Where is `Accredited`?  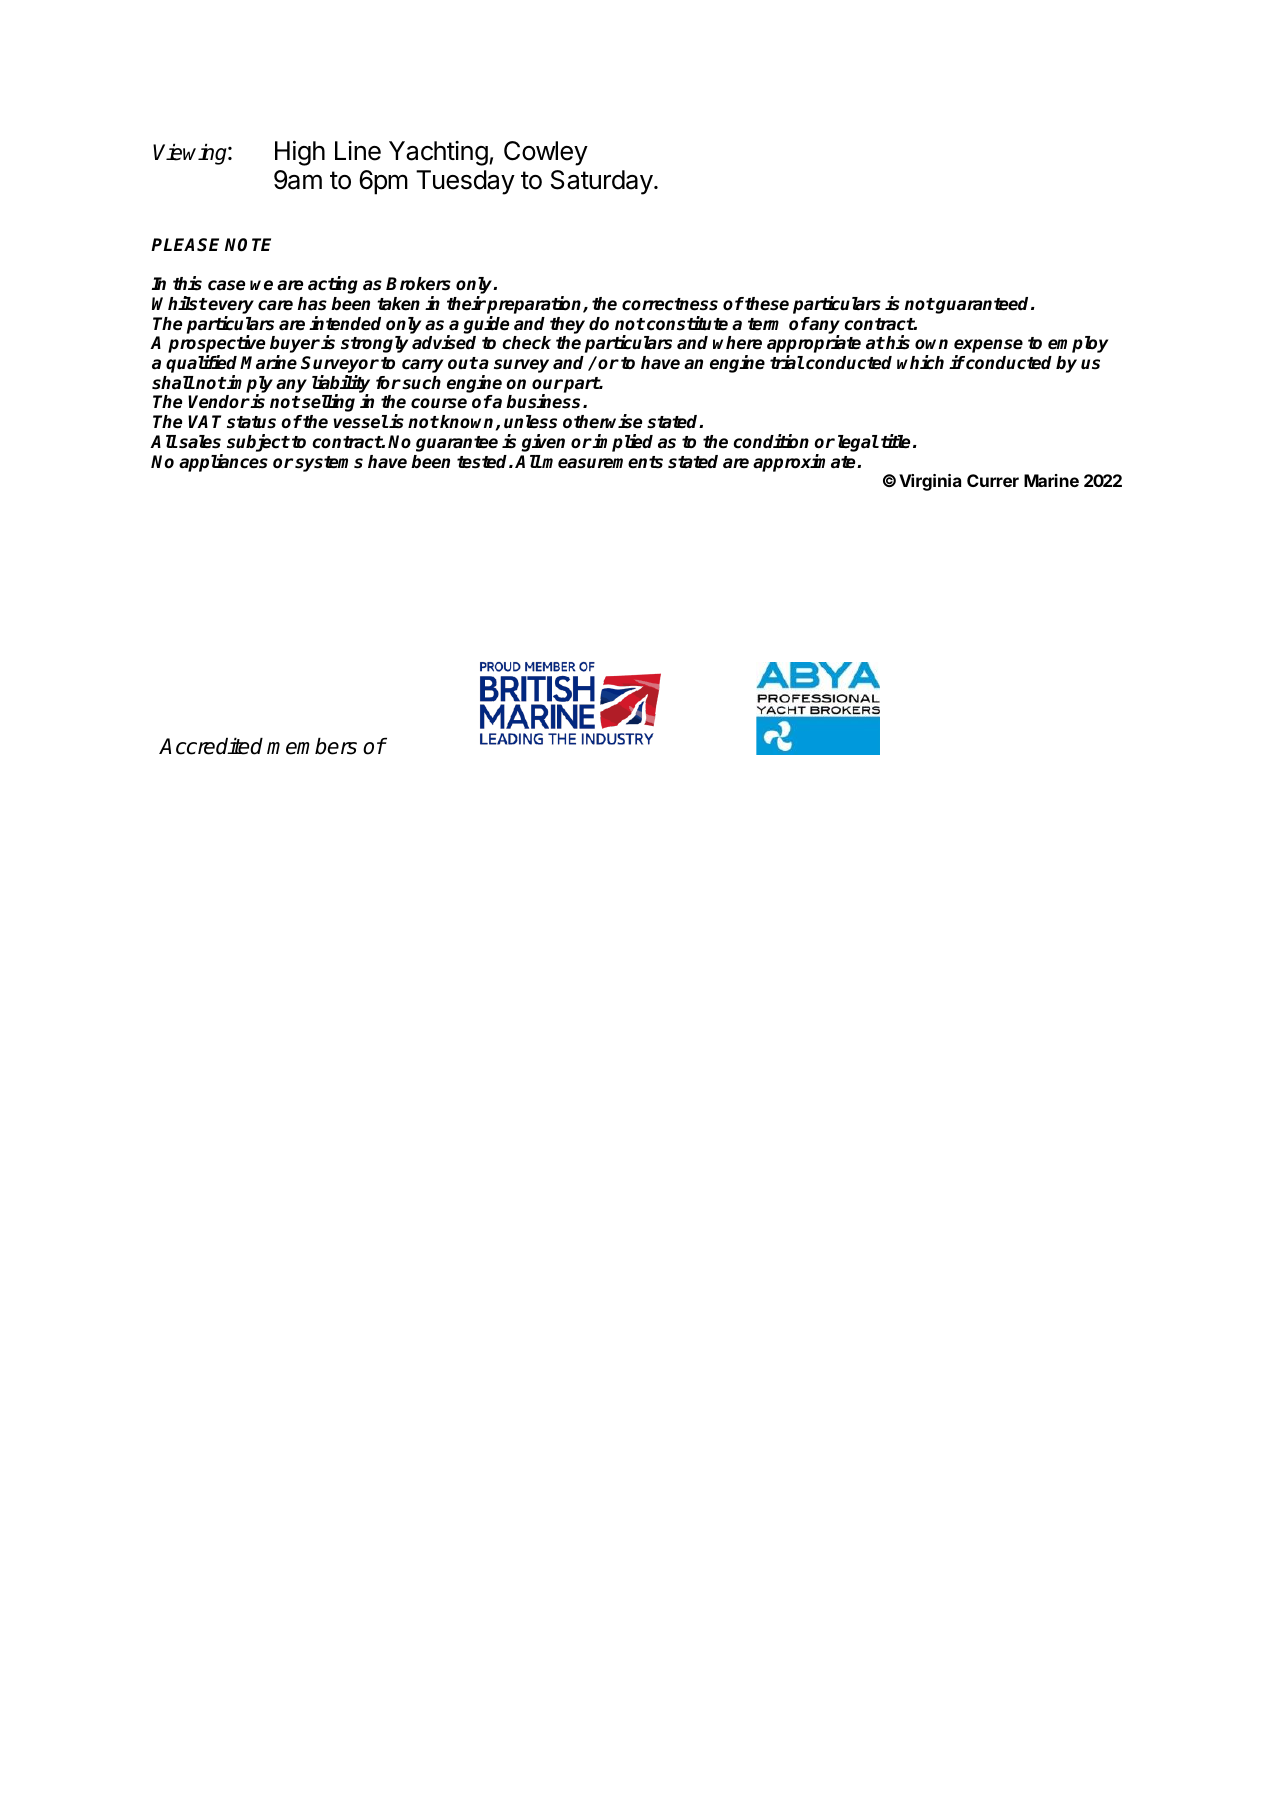 Accredited is located at coordinates (211, 746).
